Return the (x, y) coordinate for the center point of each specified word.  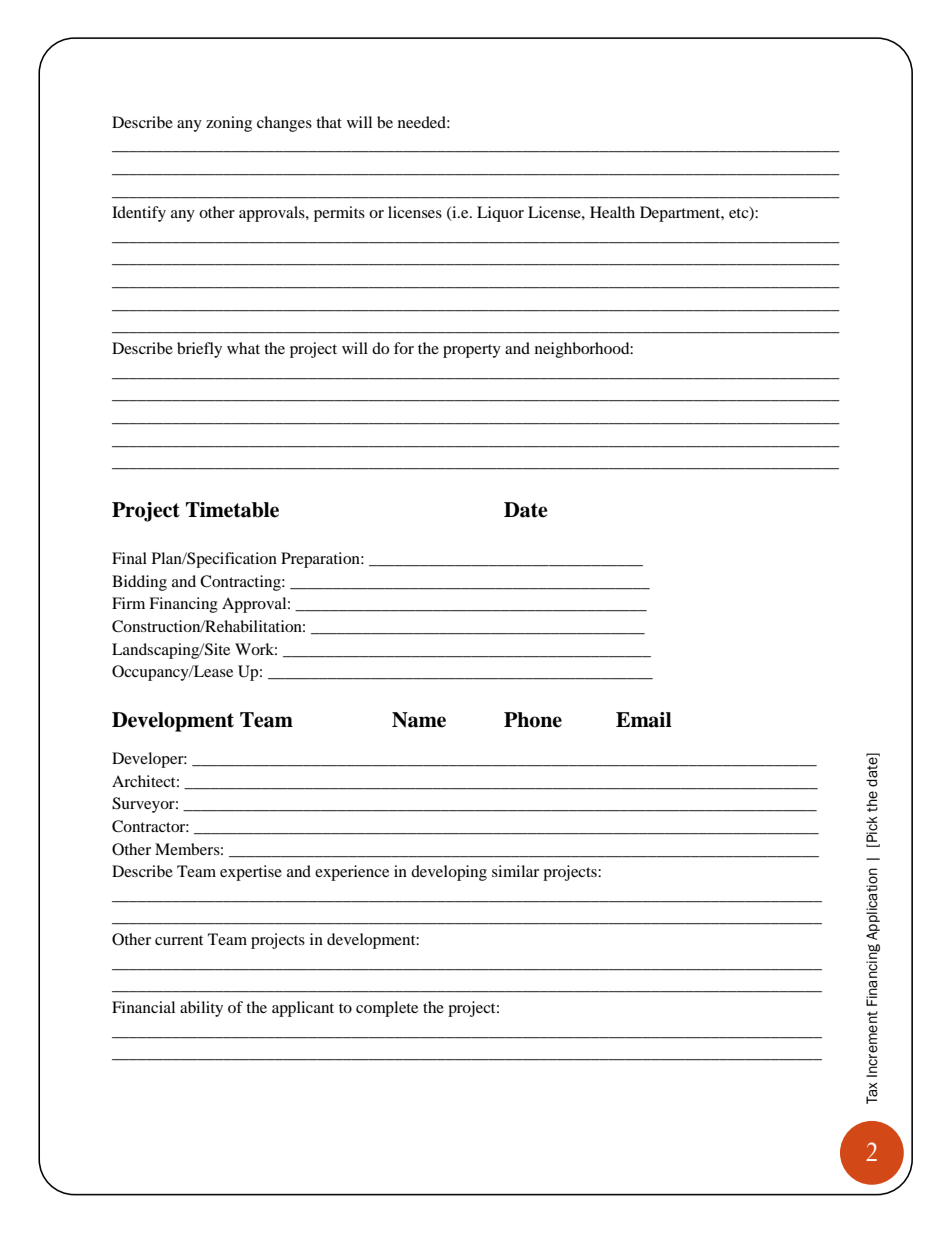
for (404, 348)
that (329, 122)
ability (201, 1009)
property (472, 351)
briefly (199, 350)
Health (612, 212)
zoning (229, 124)
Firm (128, 603)
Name (419, 720)
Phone (533, 720)
